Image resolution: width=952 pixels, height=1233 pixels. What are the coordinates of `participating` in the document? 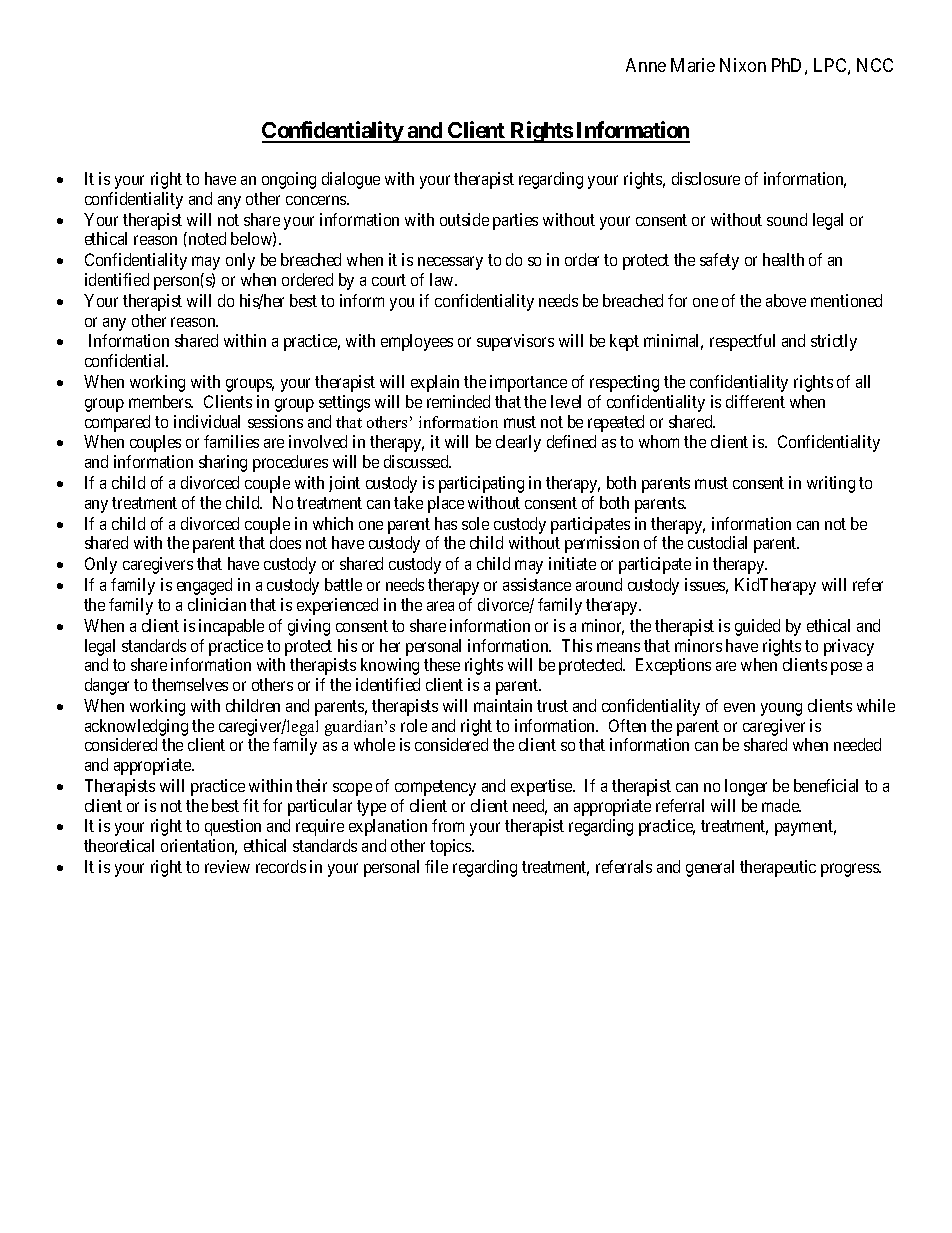 It's located at (481, 484).
